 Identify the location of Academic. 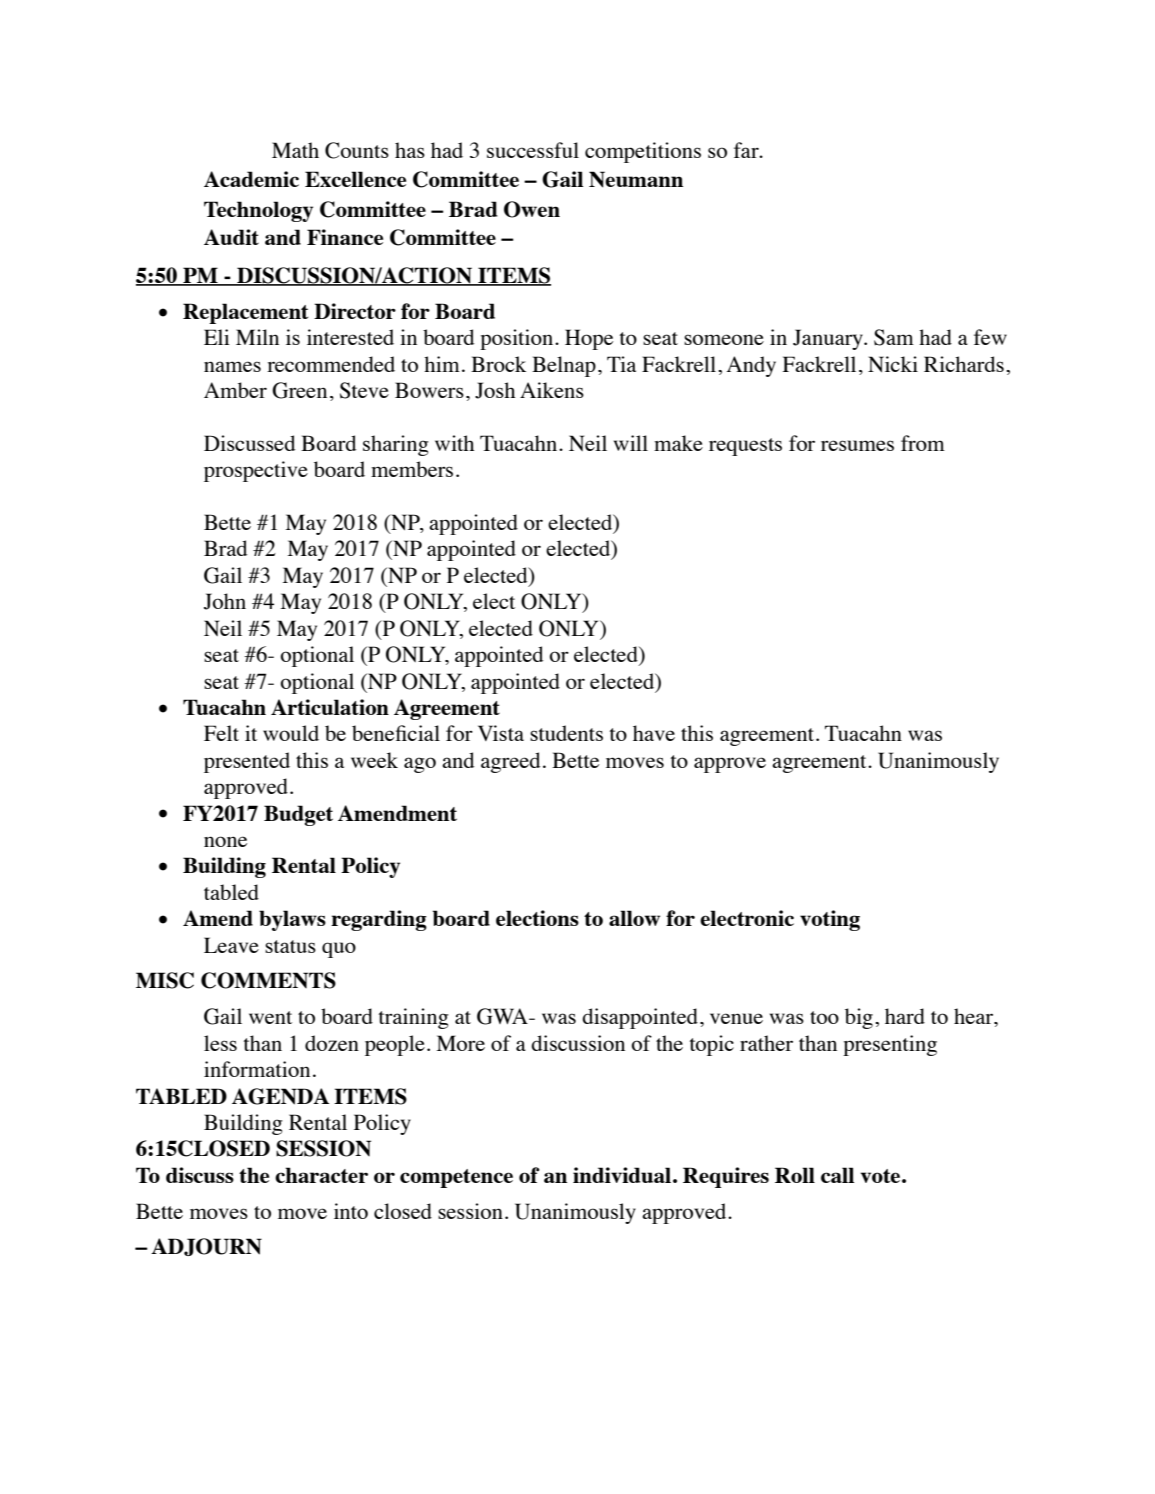
(251, 179).
